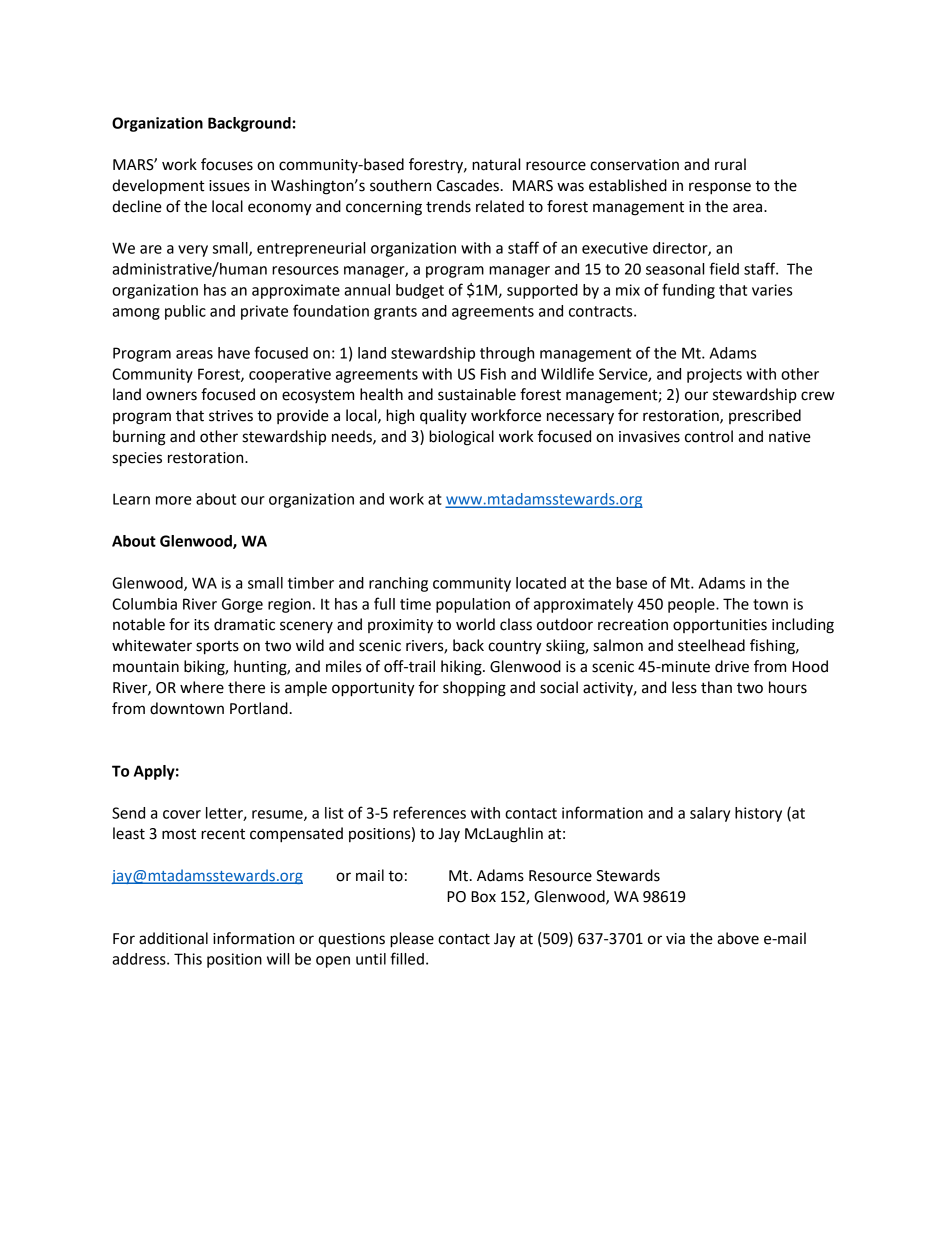 The image size is (952, 1233). What do you see at coordinates (242, 605) in the screenshot?
I see `Gorge` at bounding box center [242, 605].
